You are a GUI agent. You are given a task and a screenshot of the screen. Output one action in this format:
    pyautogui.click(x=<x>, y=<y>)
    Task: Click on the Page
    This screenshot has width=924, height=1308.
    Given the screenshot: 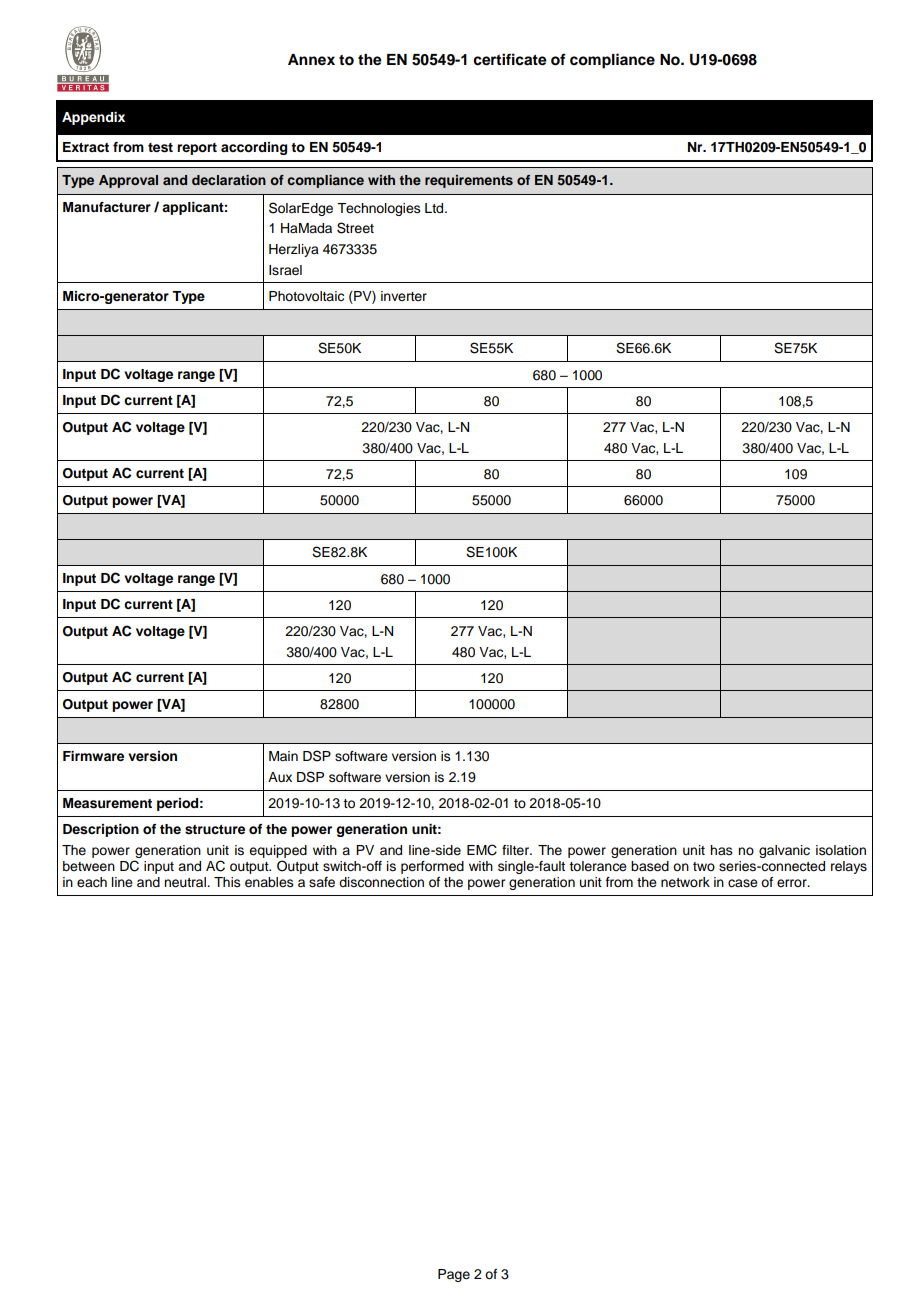 What is the action you would take?
    pyautogui.click(x=454, y=1275)
